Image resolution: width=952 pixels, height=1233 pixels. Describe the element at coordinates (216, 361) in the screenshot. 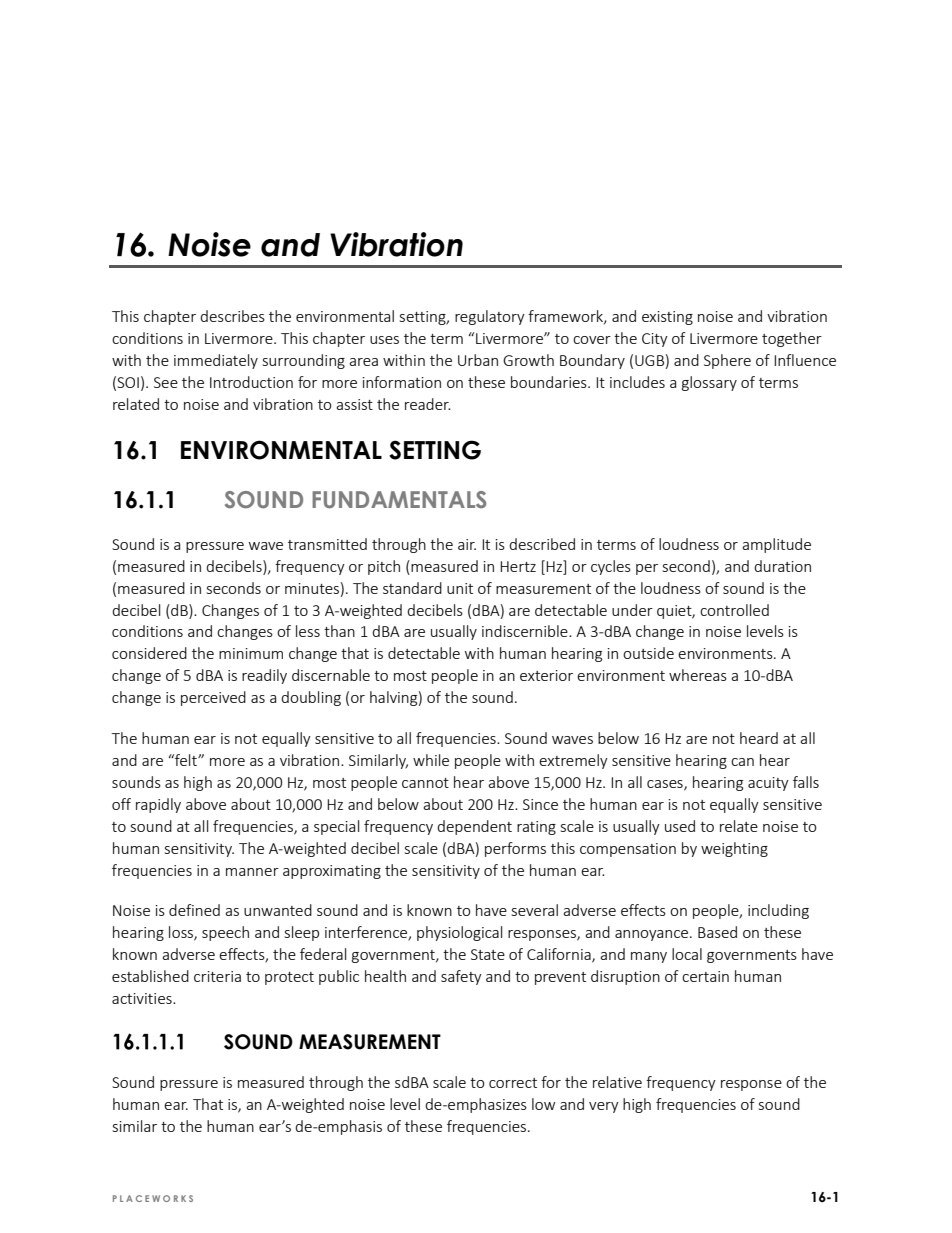

I see `immediately` at that location.
